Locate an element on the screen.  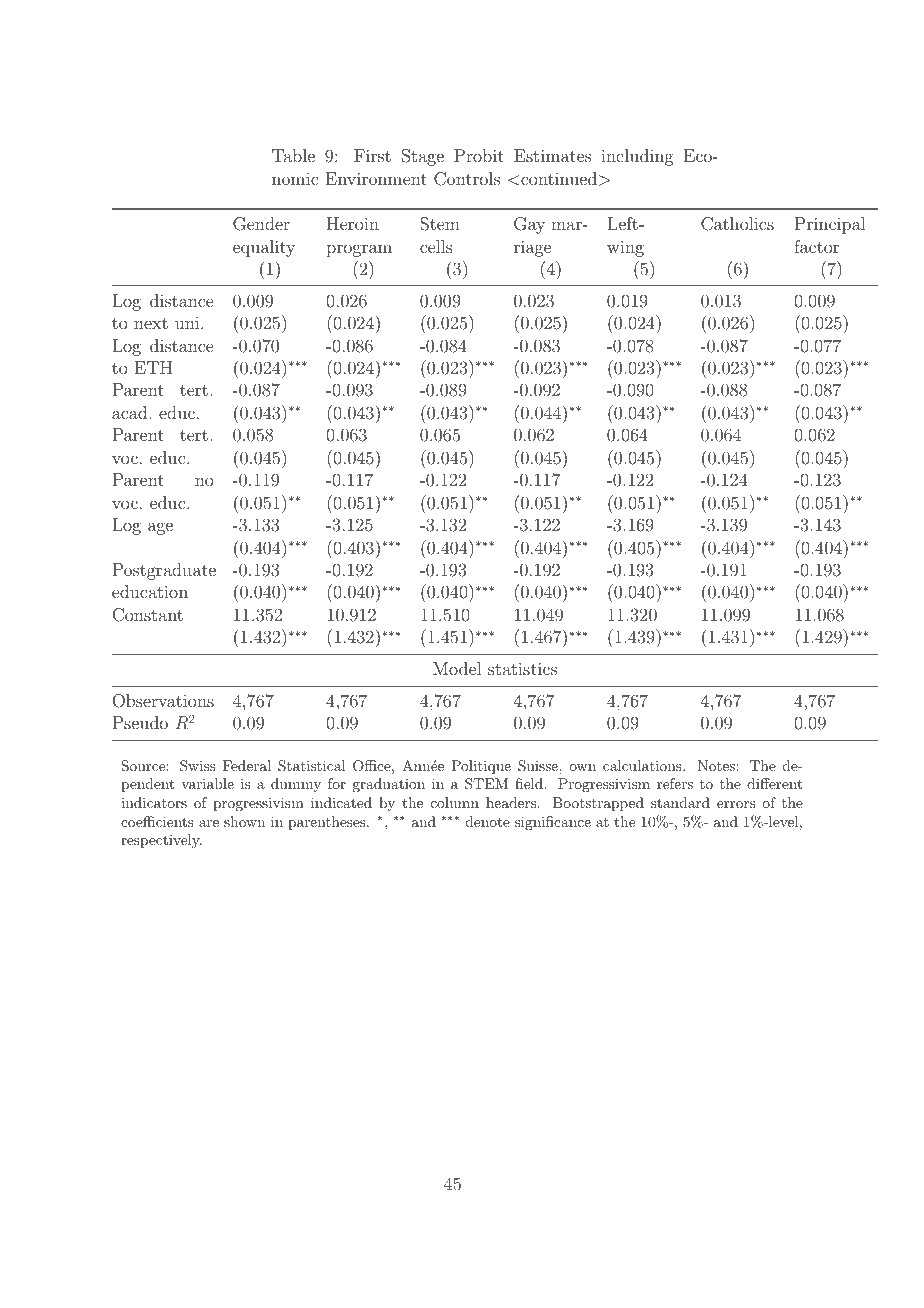
Politique is located at coordinates (481, 767).
